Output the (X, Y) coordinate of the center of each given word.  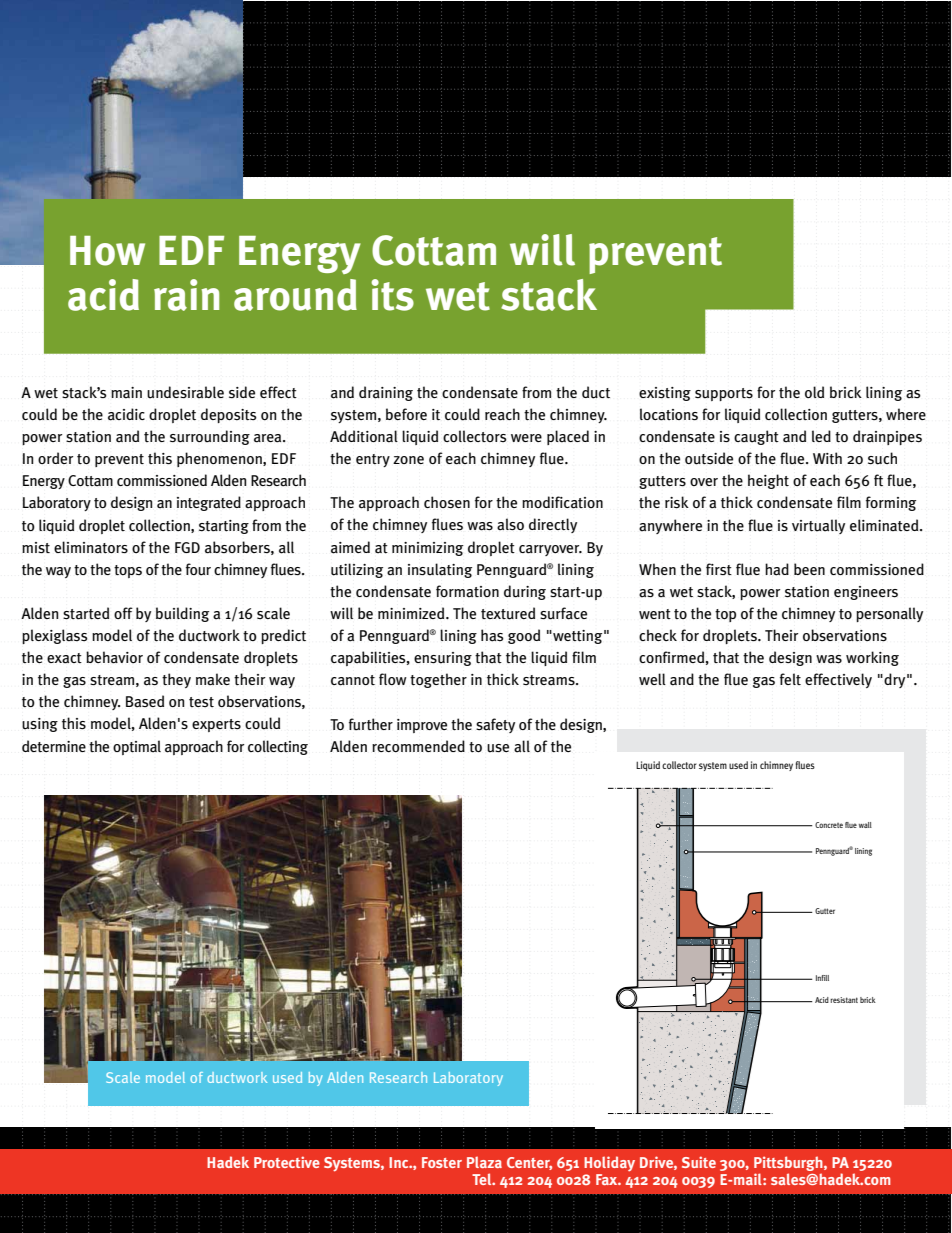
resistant (844, 1000)
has (492, 635)
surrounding (210, 437)
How (107, 251)
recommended (418, 746)
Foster (442, 1162)
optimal (137, 747)
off (123, 613)
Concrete (829, 825)
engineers (866, 593)
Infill (822, 978)
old (814, 392)
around (295, 295)
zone (408, 460)
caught (756, 437)
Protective (287, 1162)
